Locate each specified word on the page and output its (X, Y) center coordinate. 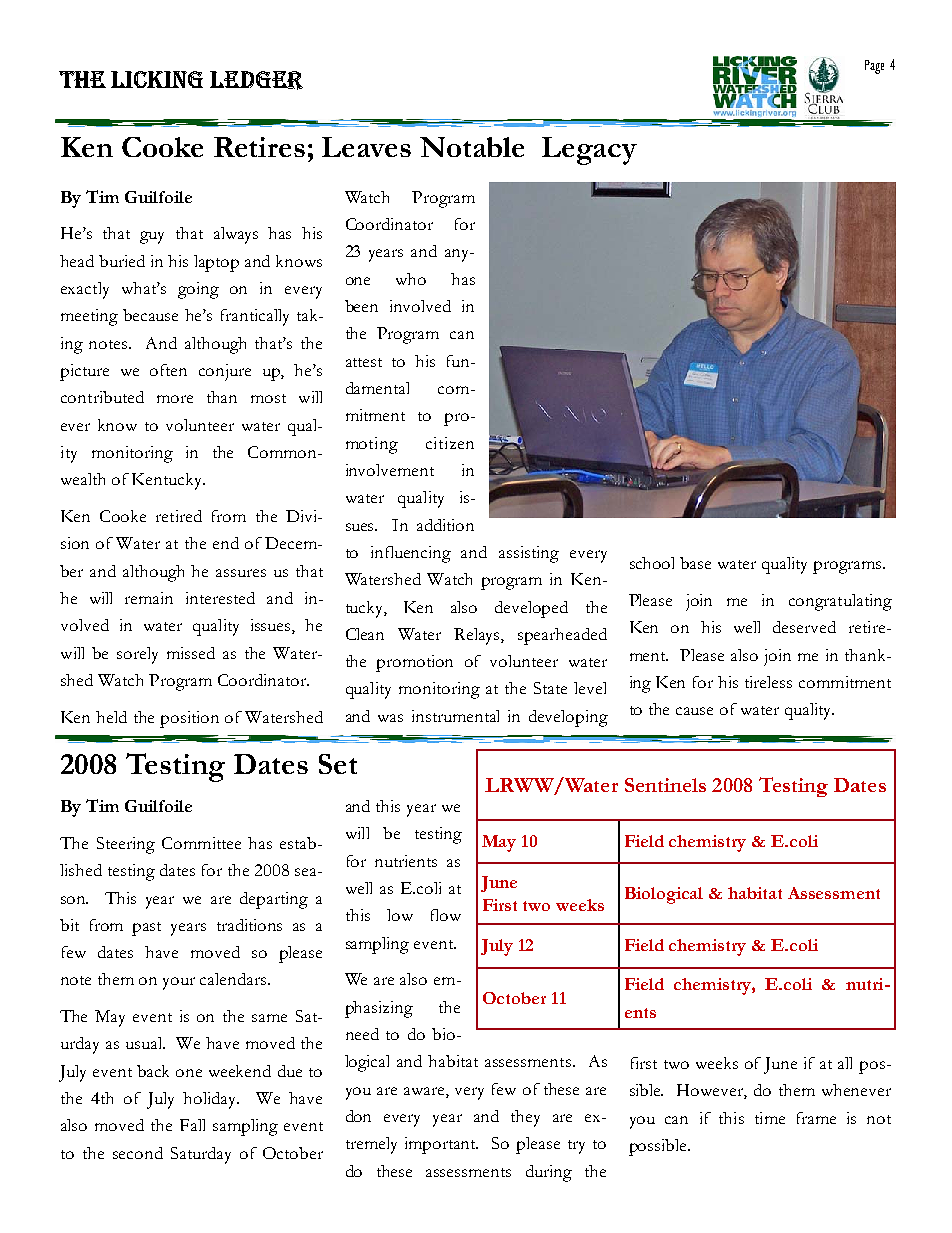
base (695, 563)
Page (874, 67)
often (168, 370)
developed (531, 609)
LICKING (157, 79)
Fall (192, 1125)
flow (446, 915)
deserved (804, 627)
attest (364, 362)
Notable (472, 147)
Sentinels (665, 785)
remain (149, 598)
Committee (201, 843)
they (525, 1118)
